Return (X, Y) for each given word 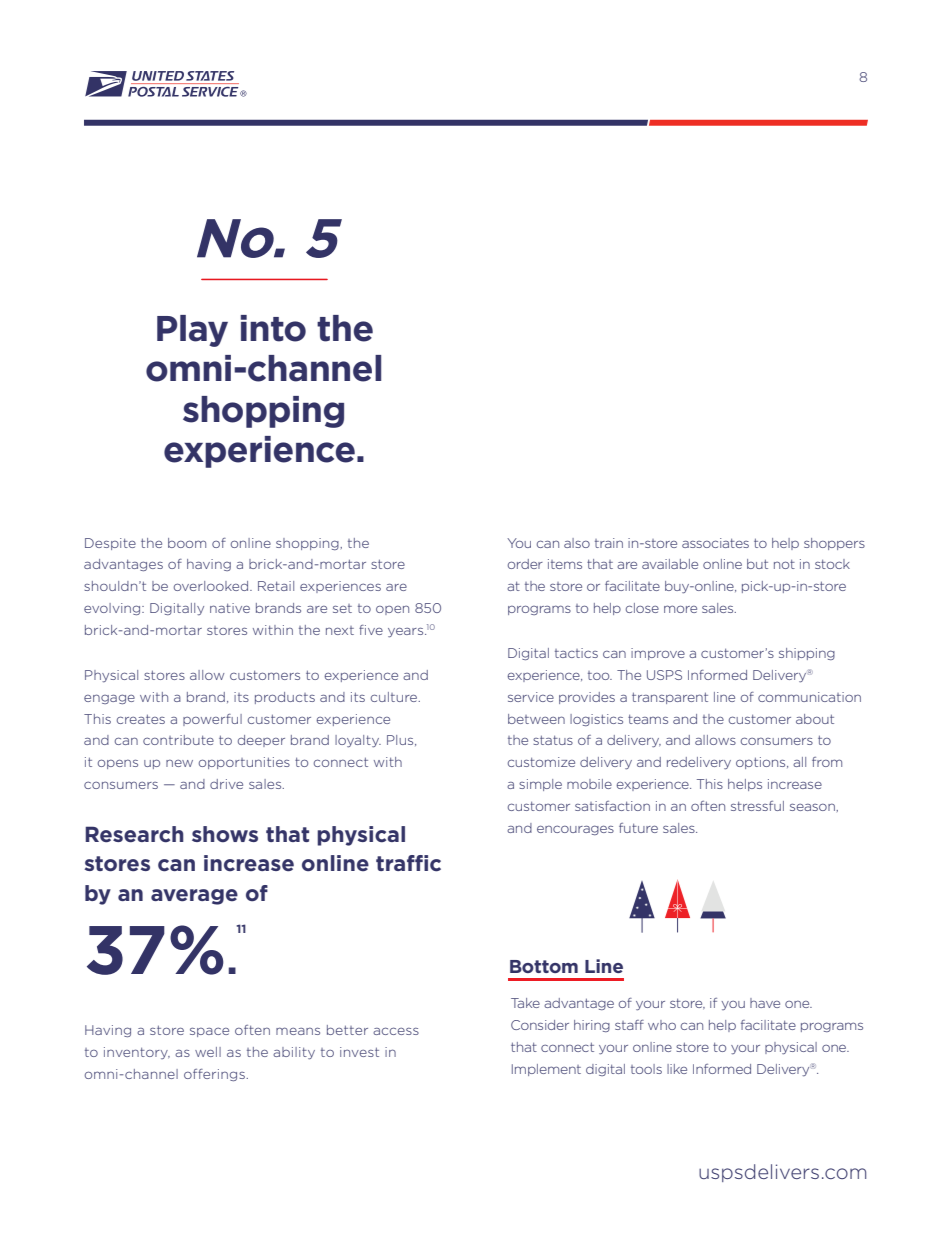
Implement (546, 1070)
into (273, 328)
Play (192, 331)
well (208, 1052)
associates (715, 543)
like (677, 1069)
